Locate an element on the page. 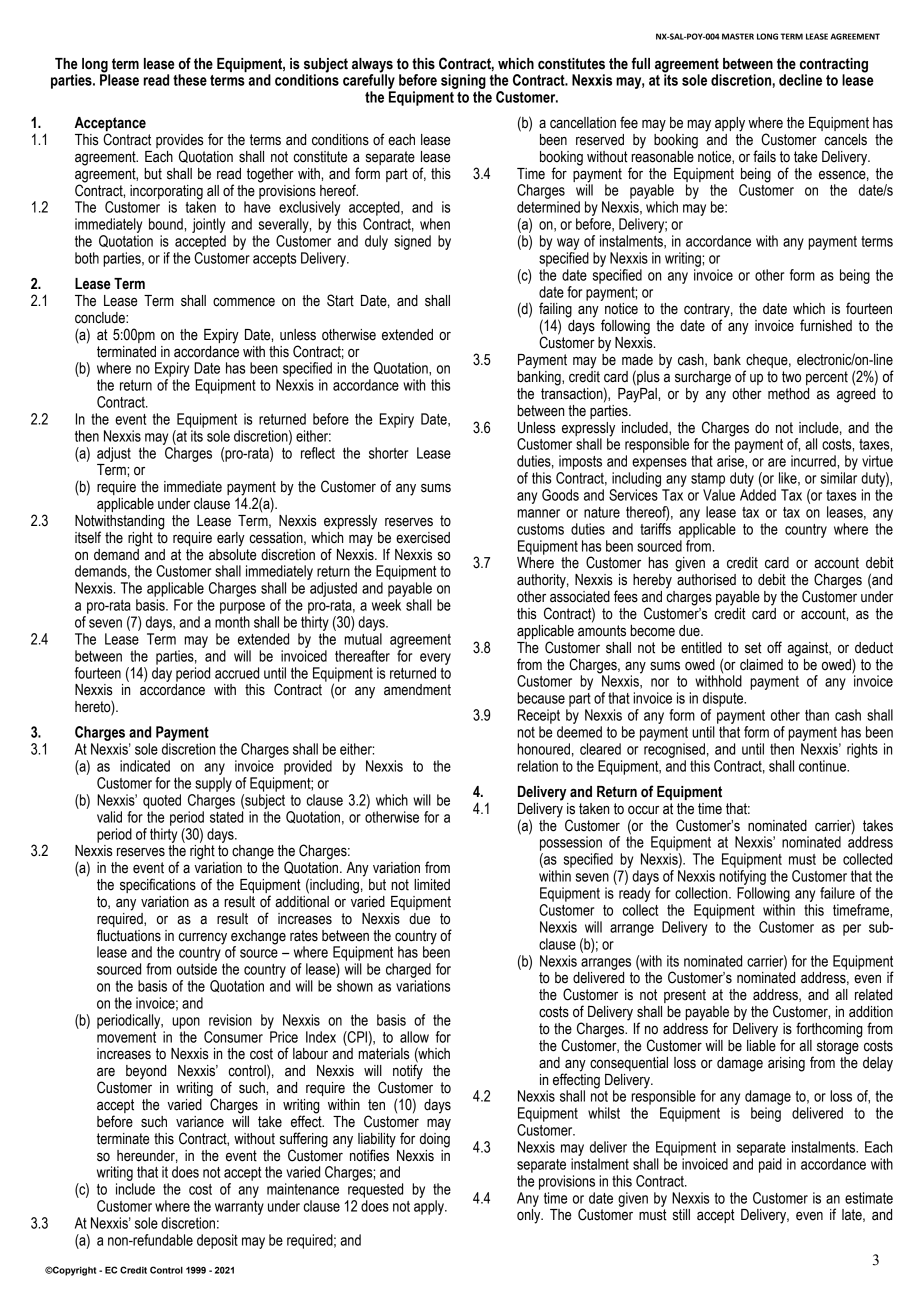  signing is located at coordinates (463, 81).
